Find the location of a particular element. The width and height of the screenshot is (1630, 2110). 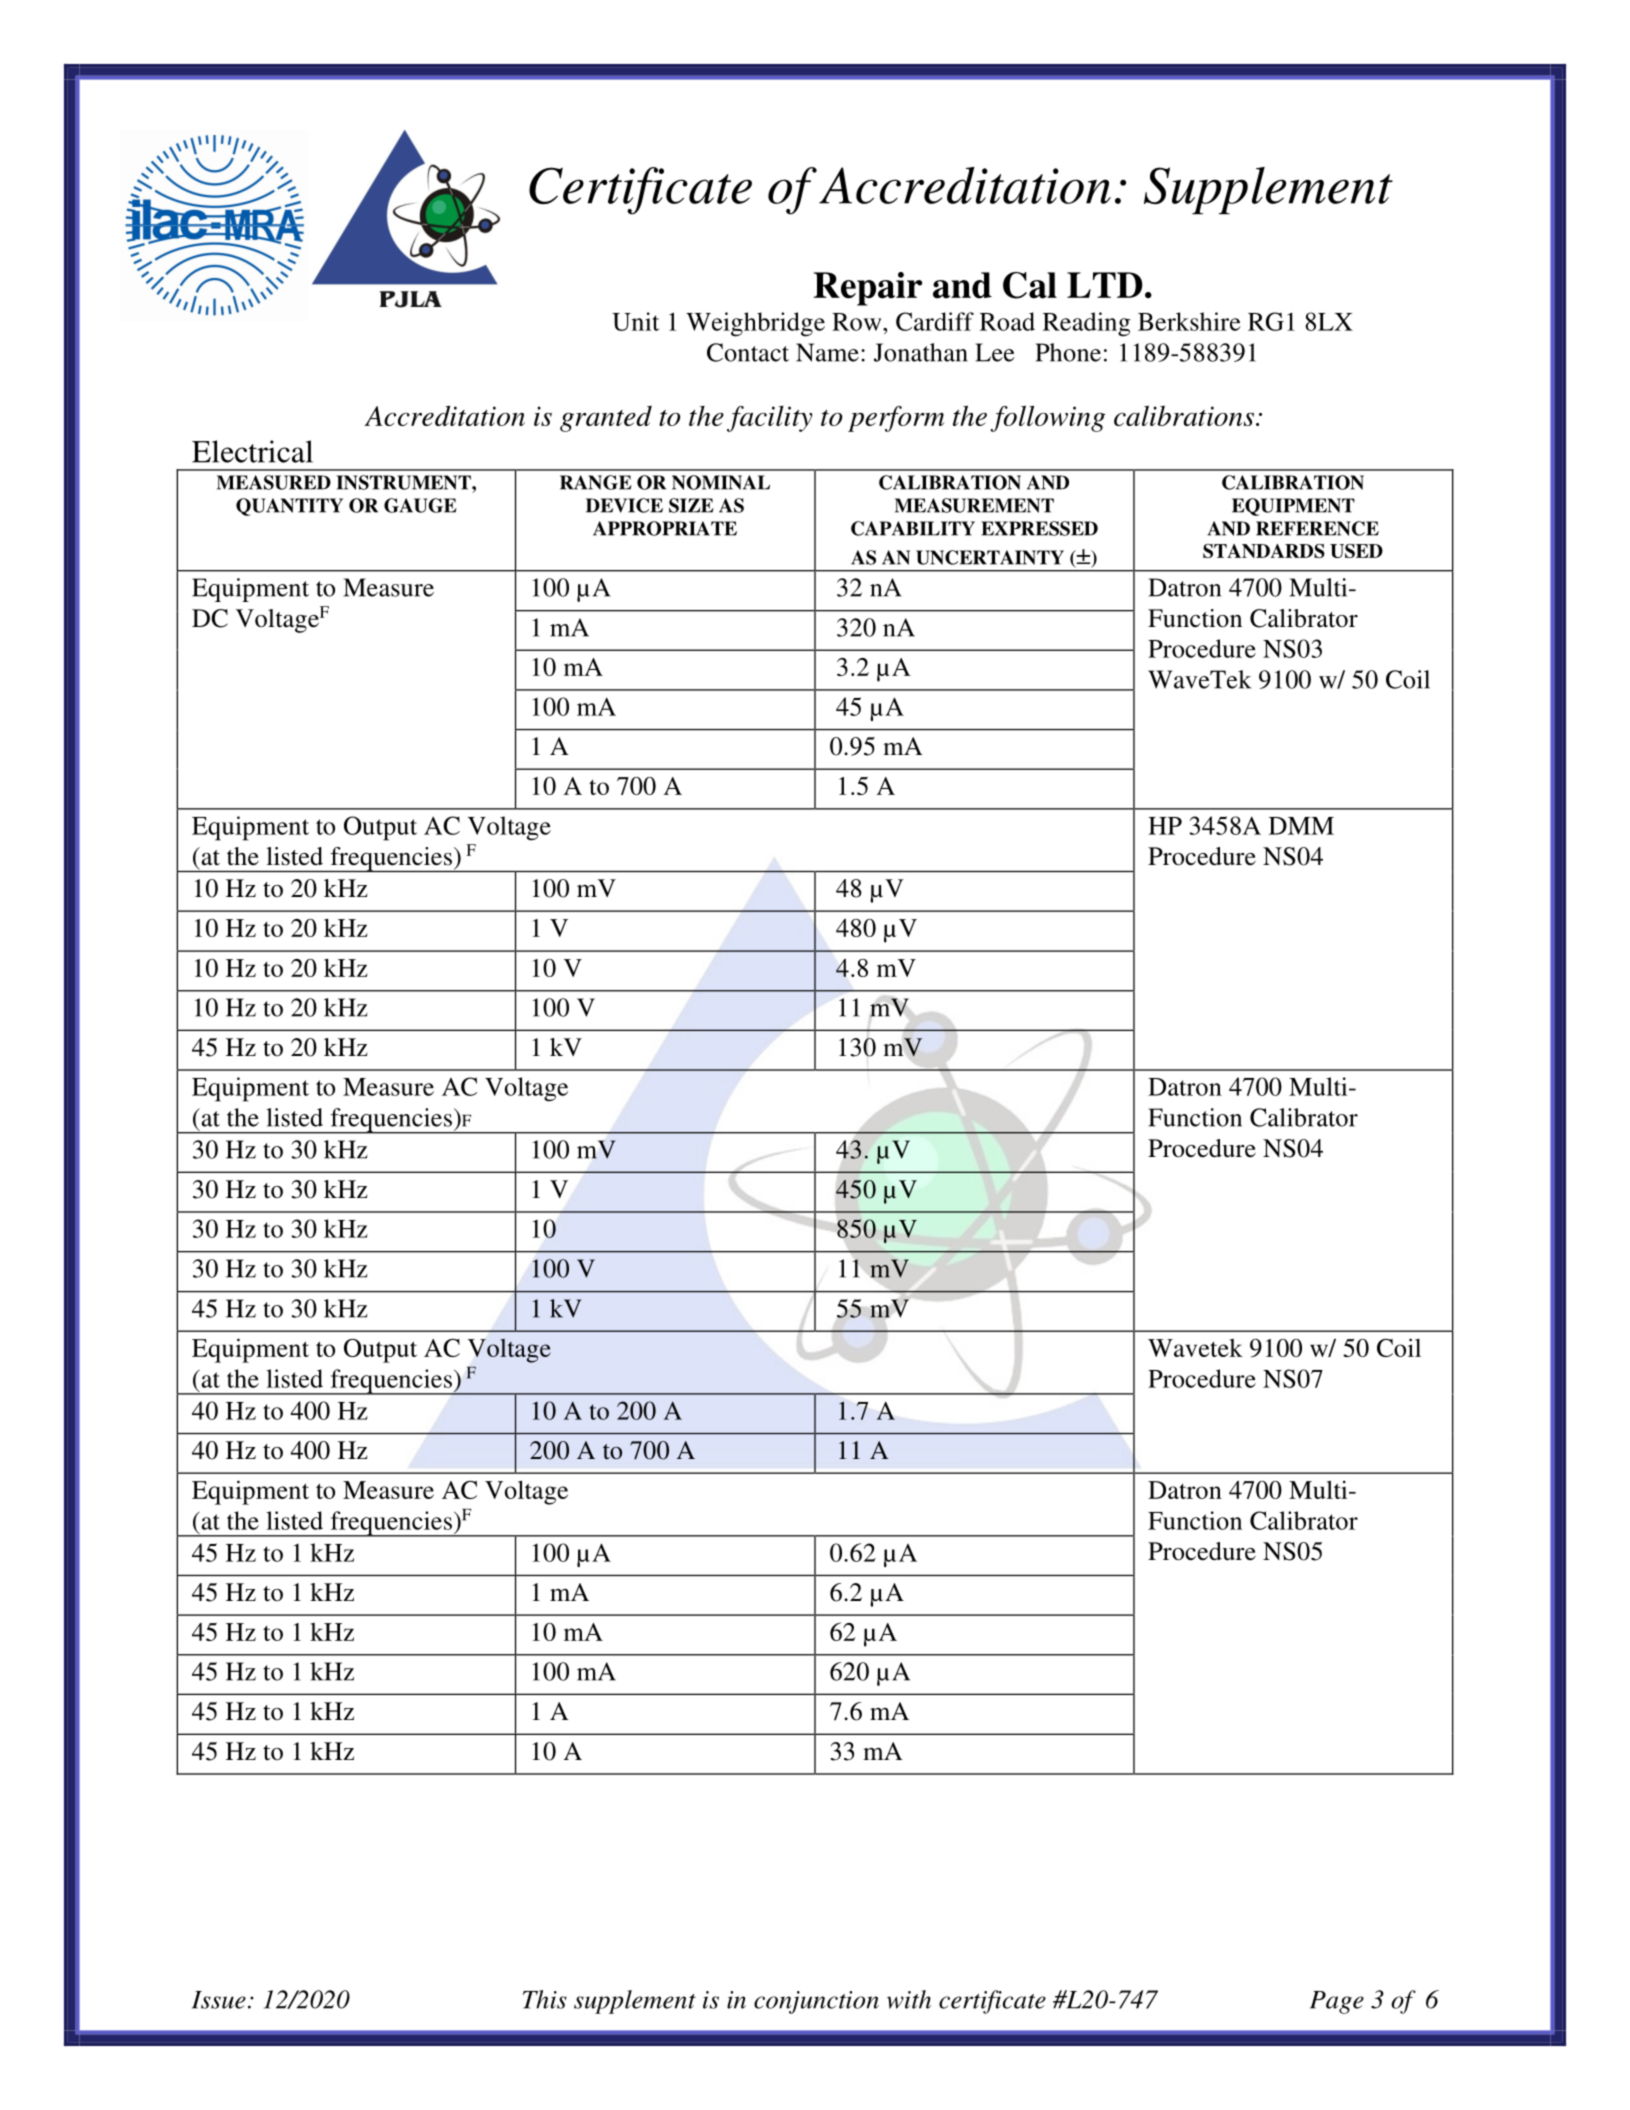

GAUGE is located at coordinates (420, 505).
